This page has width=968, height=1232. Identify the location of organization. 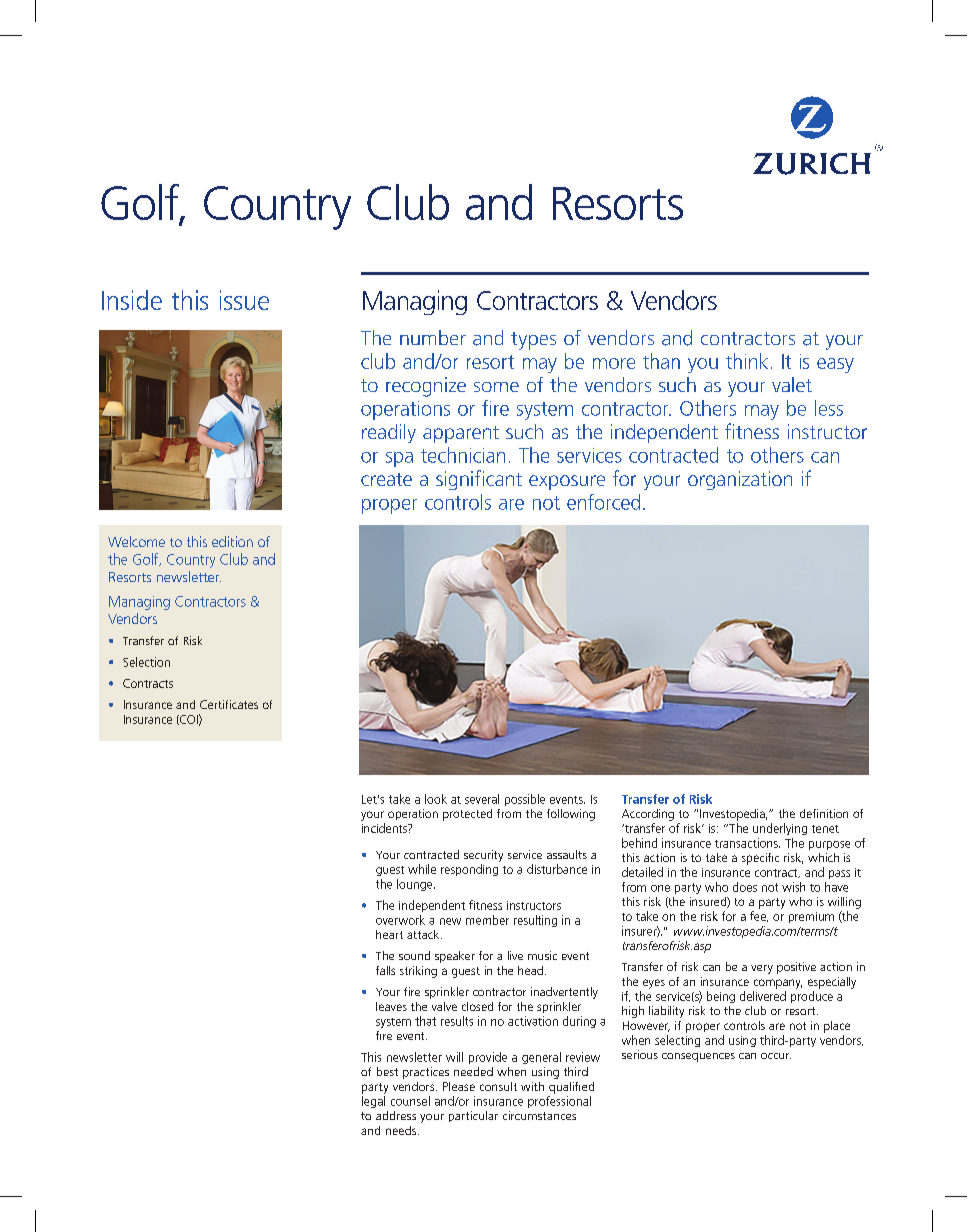
(740, 480).
